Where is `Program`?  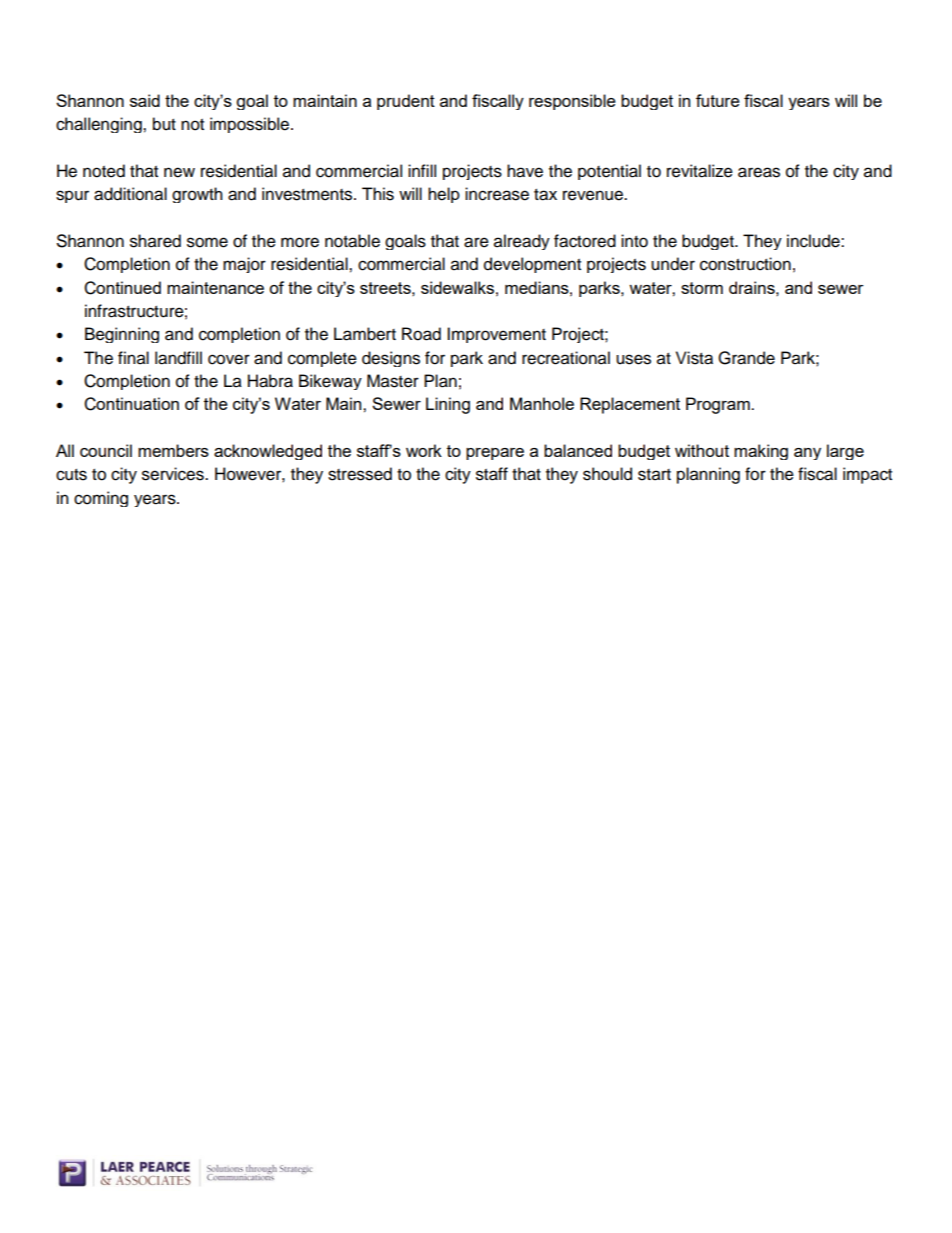 Program is located at coordinates (719, 405).
